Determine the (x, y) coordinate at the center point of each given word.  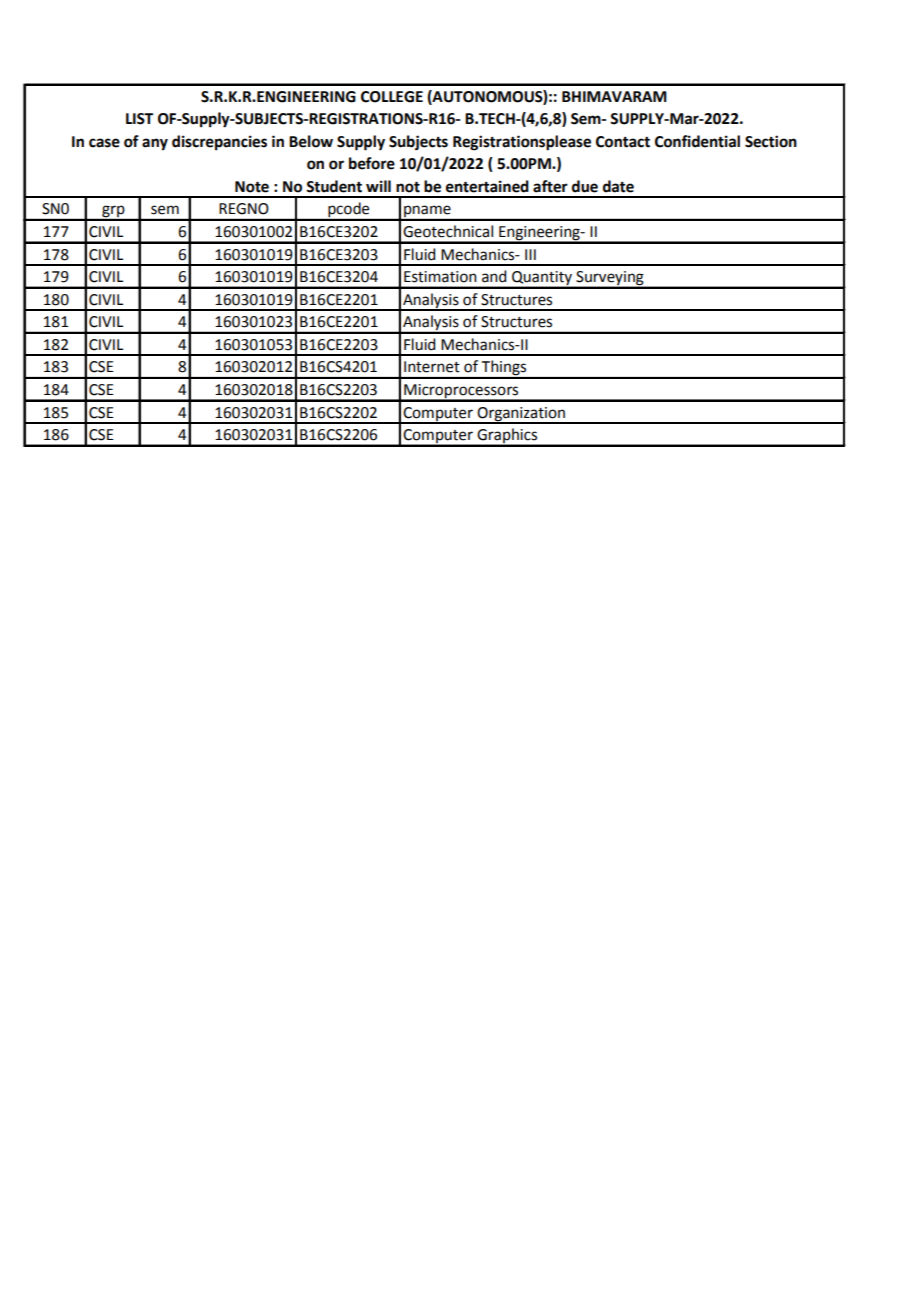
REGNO (244, 209)
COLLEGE (392, 97)
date (618, 186)
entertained (487, 186)
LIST (139, 119)
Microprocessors (461, 392)
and (494, 276)
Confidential (697, 141)
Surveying (610, 279)
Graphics (507, 437)
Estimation (440, 277)
